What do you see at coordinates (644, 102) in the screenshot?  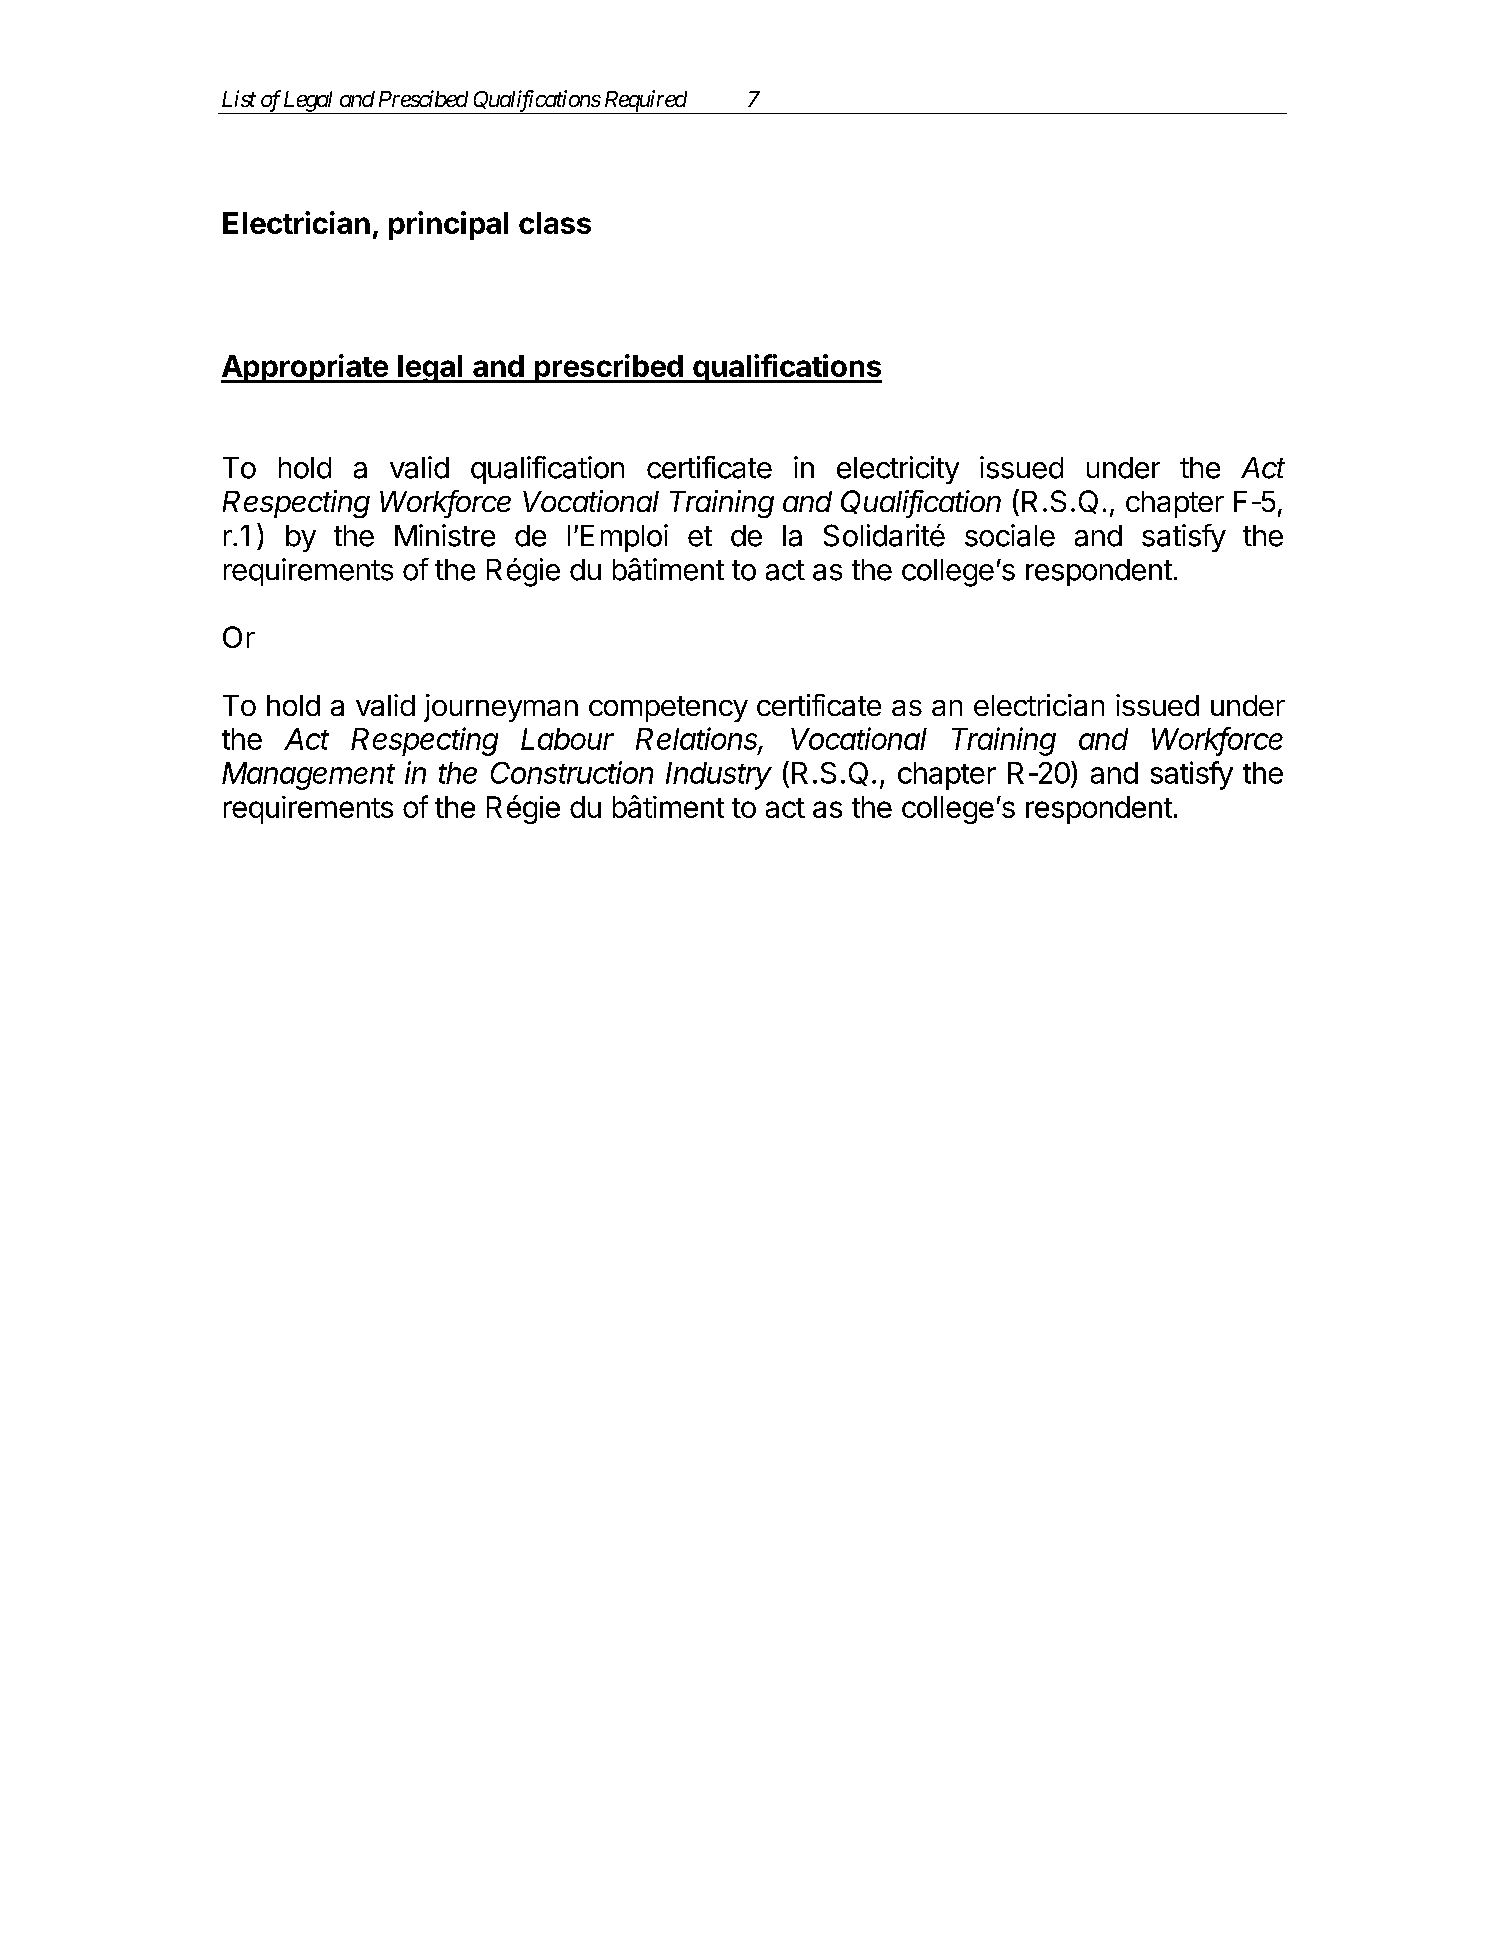 I see `Required` at bounding box center [644, 102].
